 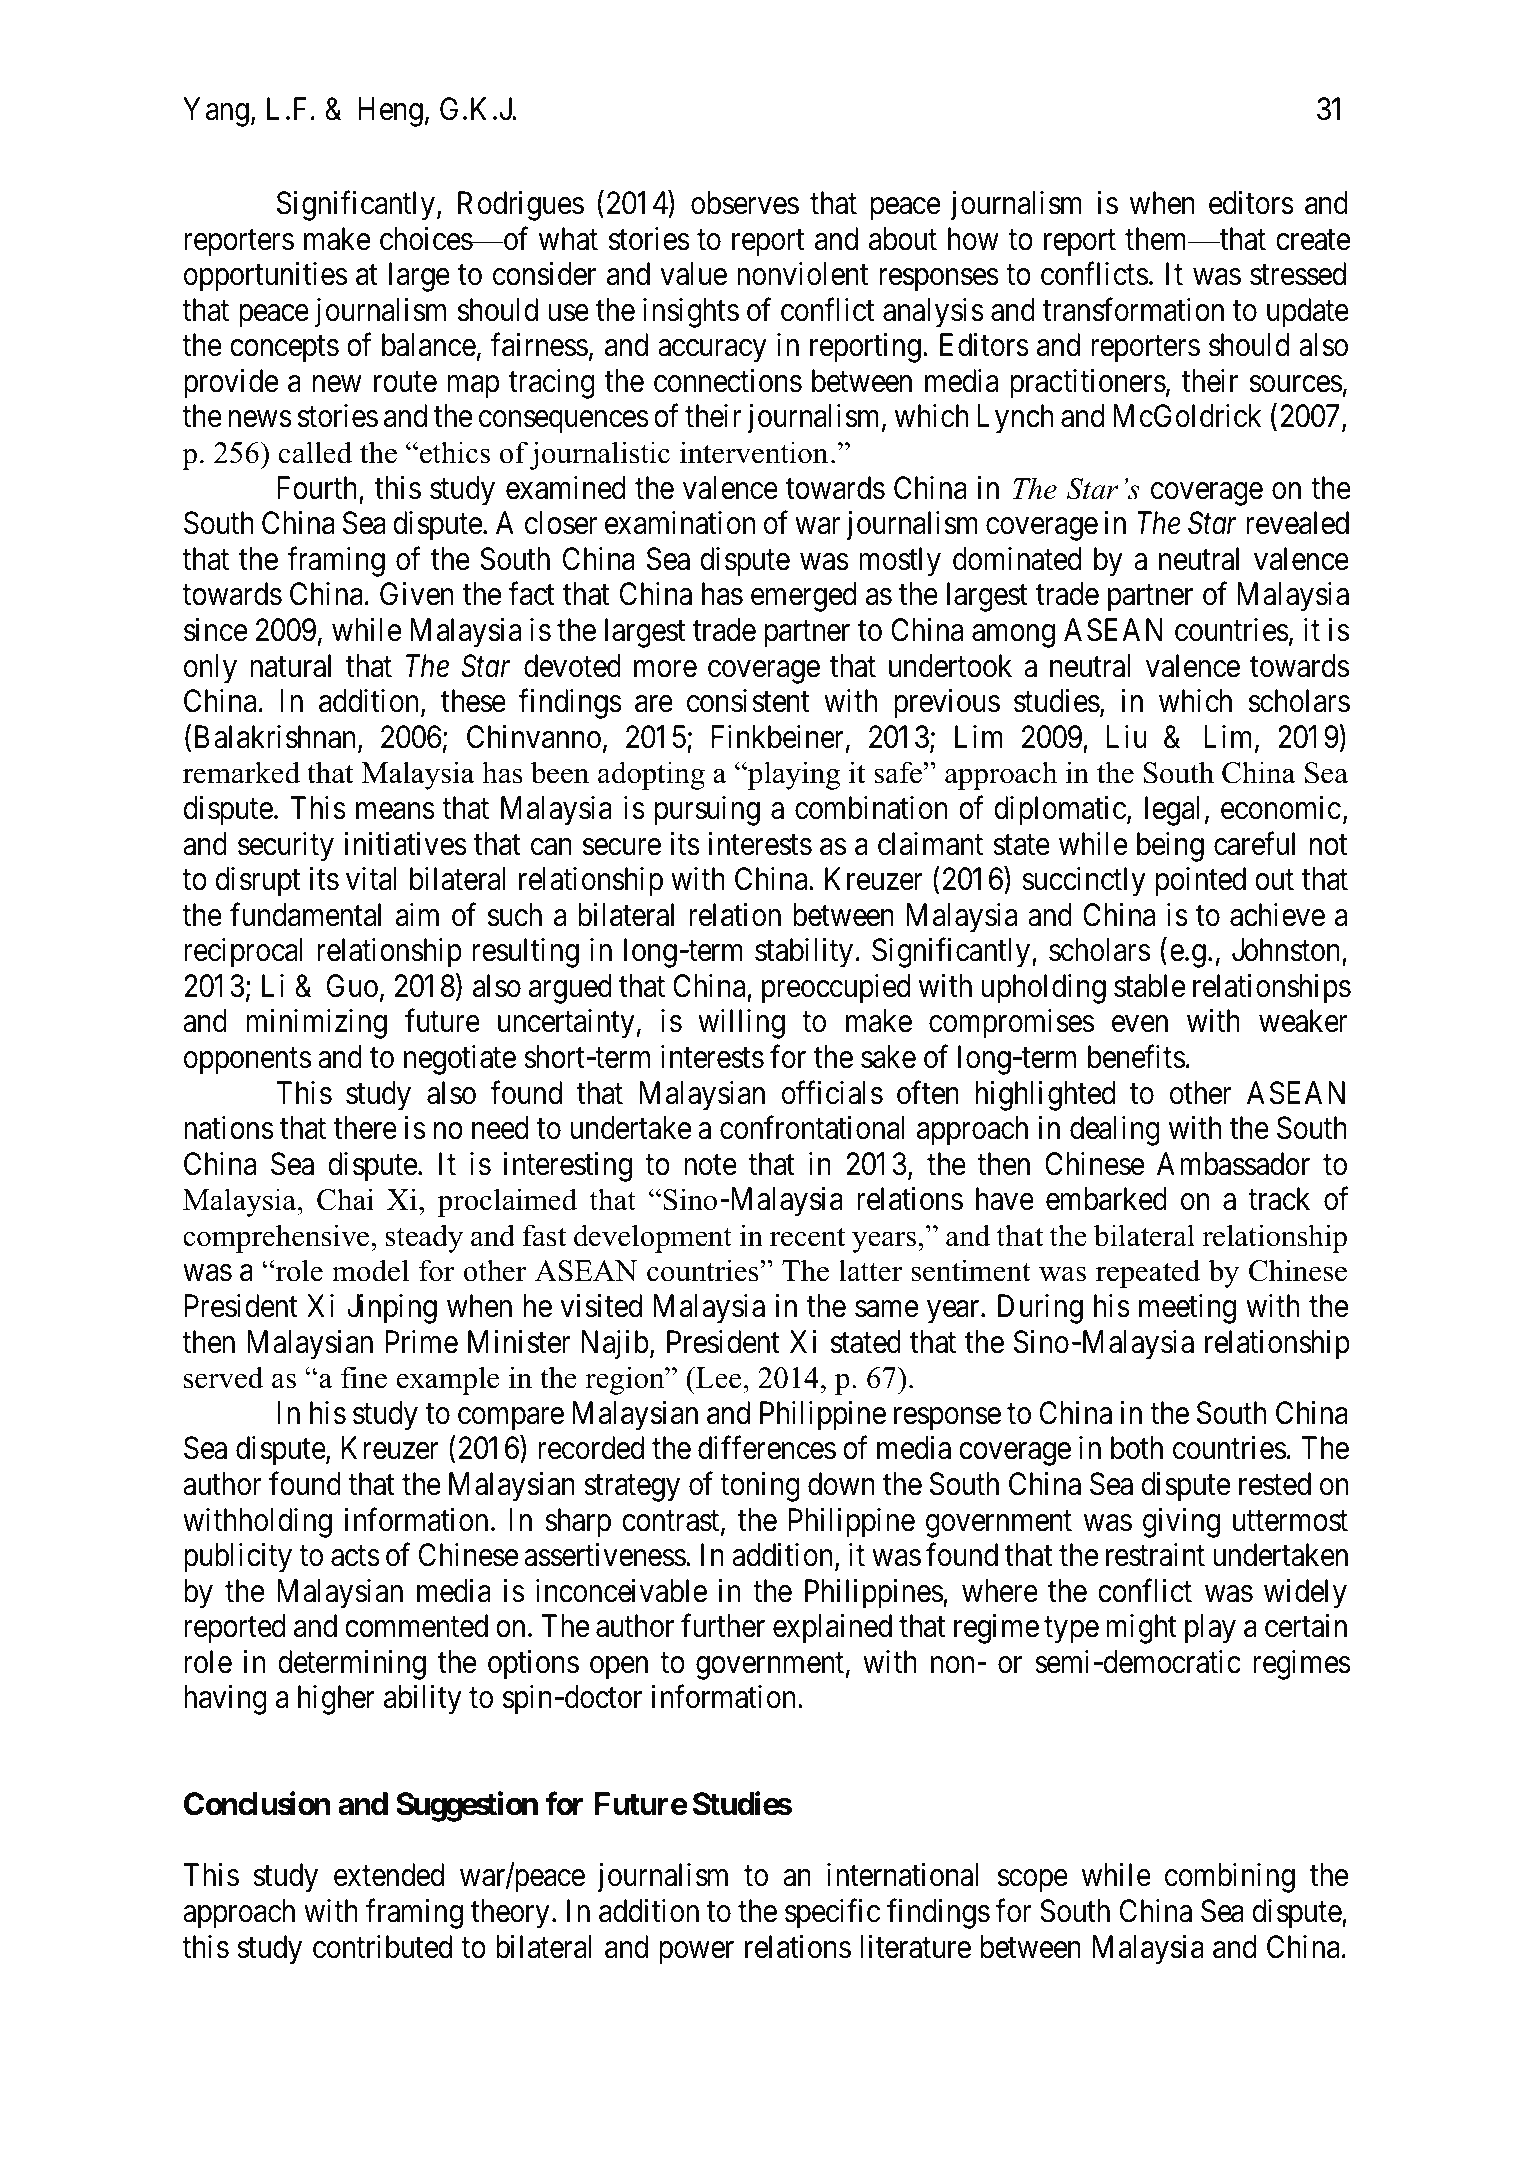 I want to click on combining, so click(x=1230, y=1878).
